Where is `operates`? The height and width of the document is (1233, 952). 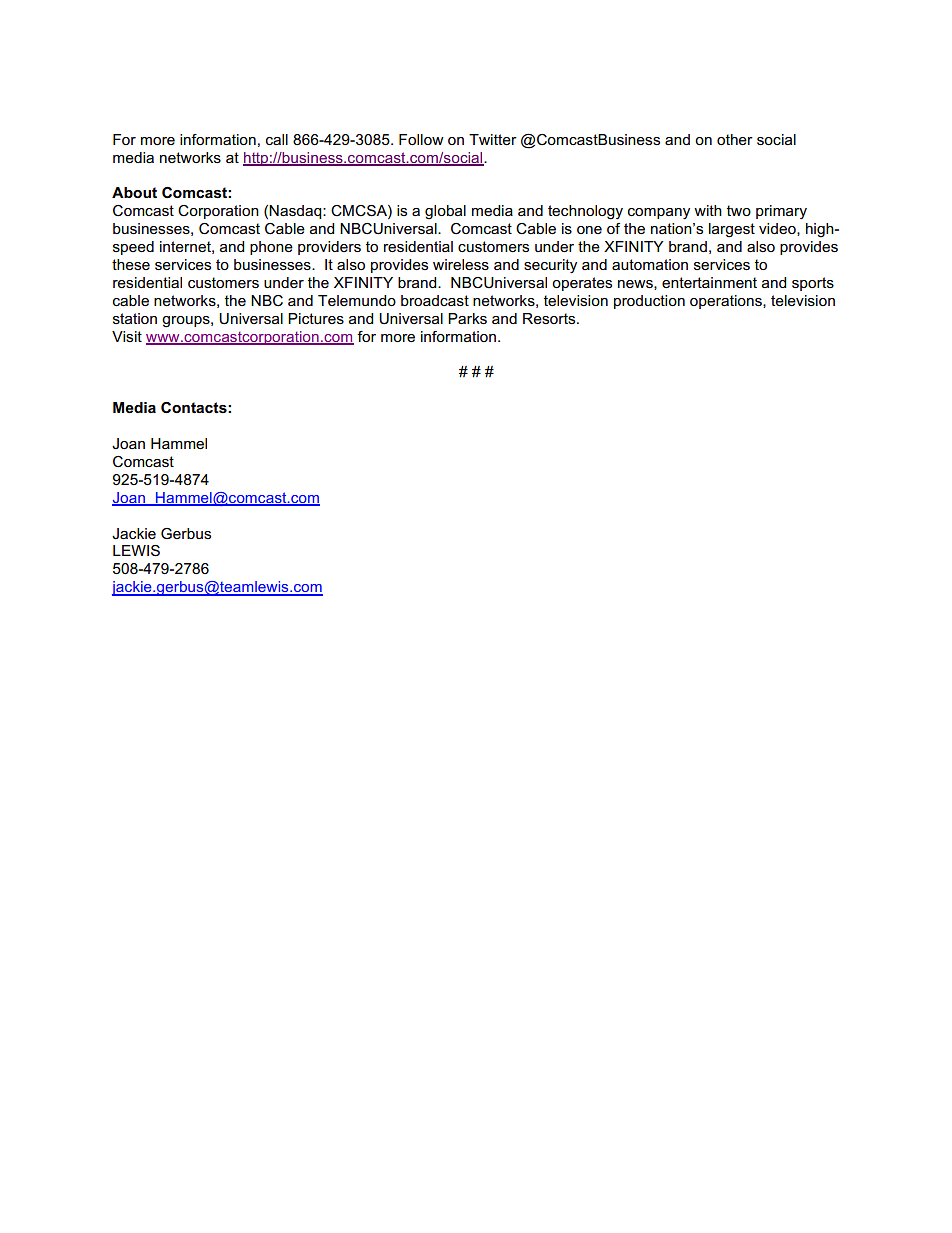
operates is located at coordinates (582, 284).
